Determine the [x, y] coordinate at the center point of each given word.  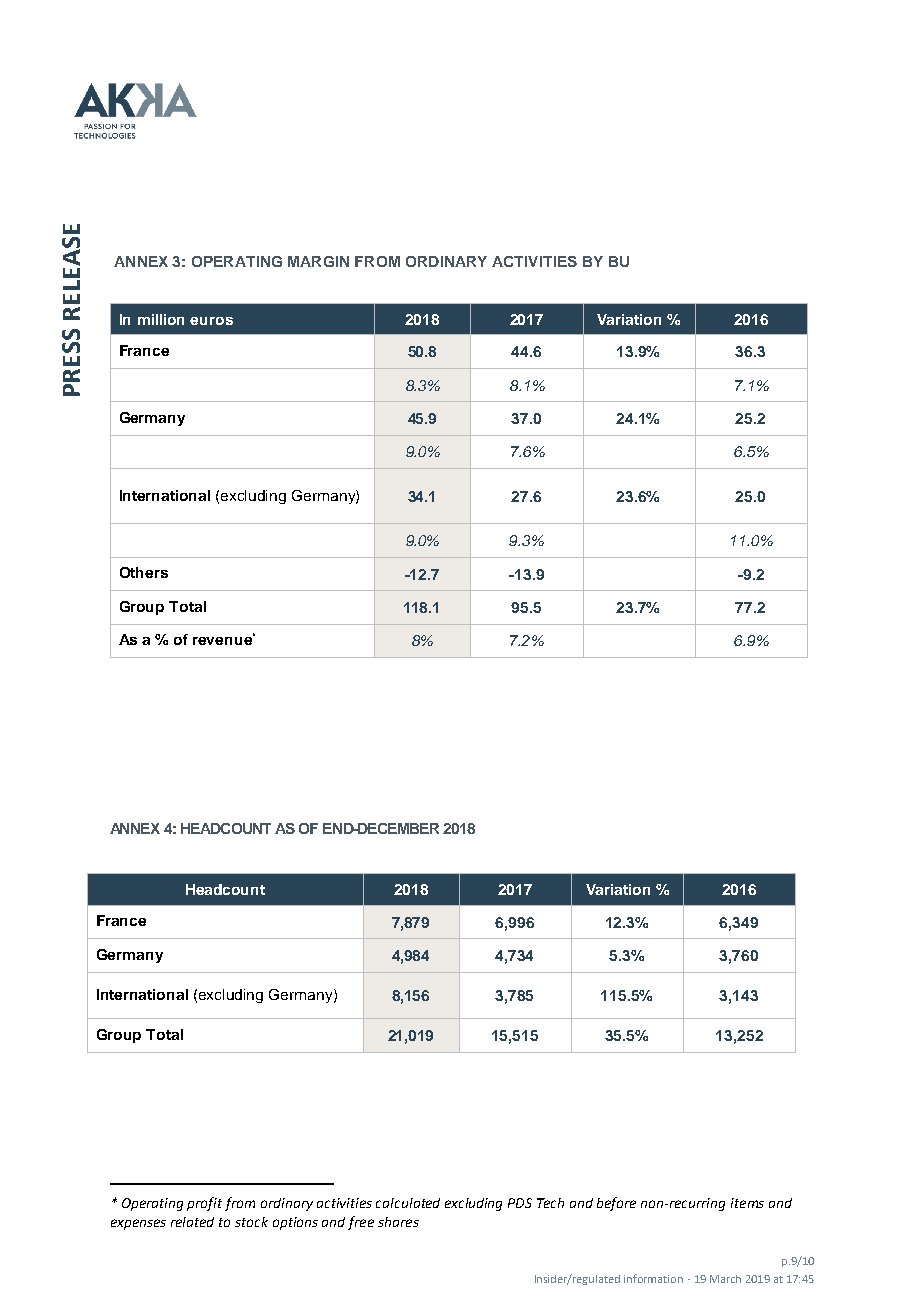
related [192, 1222]
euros [211, 321]
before [616, 1204]
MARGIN [318, 261]
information [653, 1278]
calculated [408, 1203]
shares [398, 1222]
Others [144, 572]
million [161, 319]
